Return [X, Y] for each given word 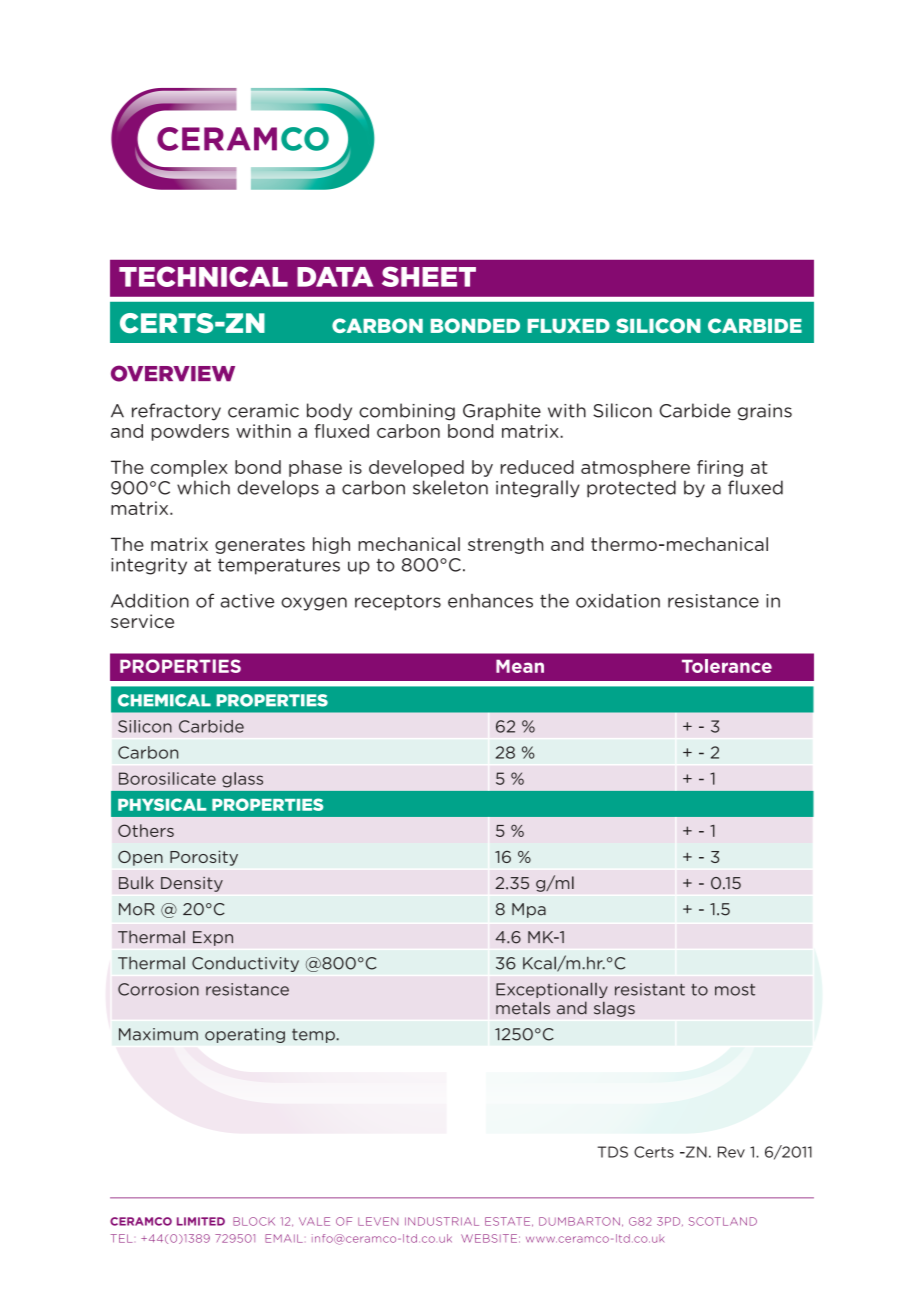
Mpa [529, 910]
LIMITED [201, 1221]
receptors [398, 603]
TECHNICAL [203, 276]
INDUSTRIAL [442, 1221]
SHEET [429, 277]
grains [765, 412]
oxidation [618, 601]
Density [192, 884]
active [247, 601]
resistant [650, 989]
